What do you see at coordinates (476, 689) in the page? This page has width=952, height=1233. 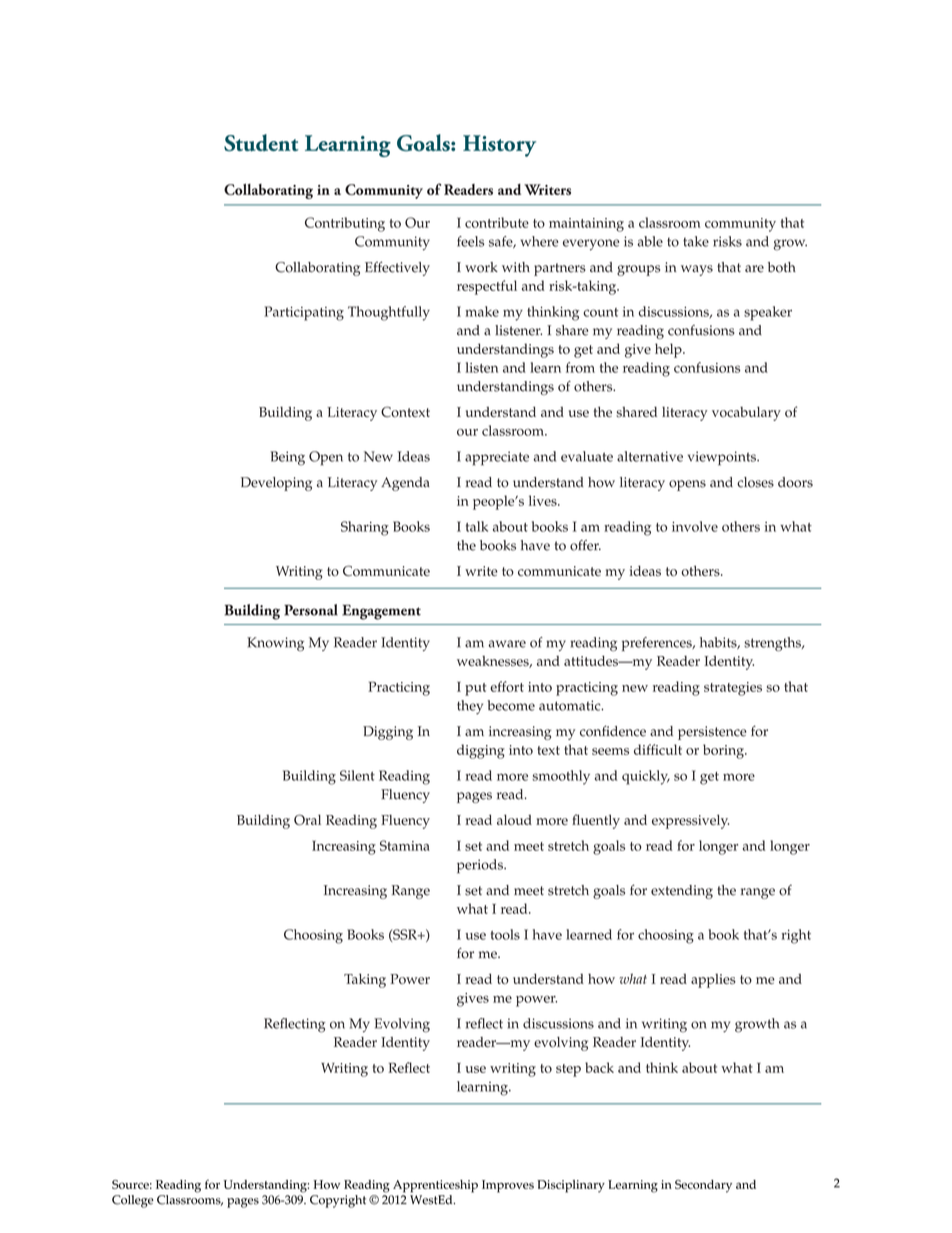 I see `put` at bounding box center [476, 689].
